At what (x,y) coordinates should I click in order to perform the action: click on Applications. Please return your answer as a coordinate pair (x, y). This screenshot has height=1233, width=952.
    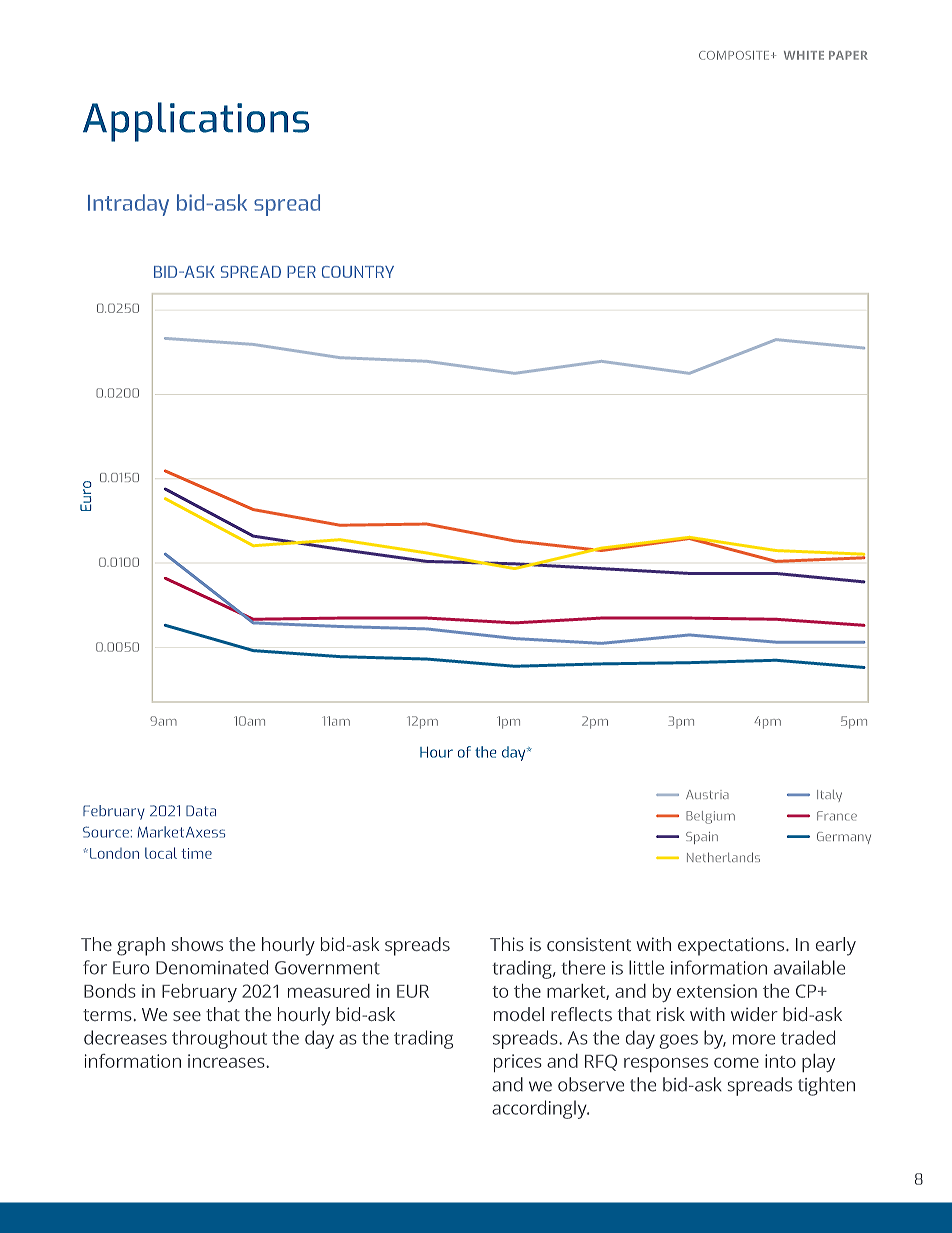
    Looking at the image, I should click on (196, 122).
